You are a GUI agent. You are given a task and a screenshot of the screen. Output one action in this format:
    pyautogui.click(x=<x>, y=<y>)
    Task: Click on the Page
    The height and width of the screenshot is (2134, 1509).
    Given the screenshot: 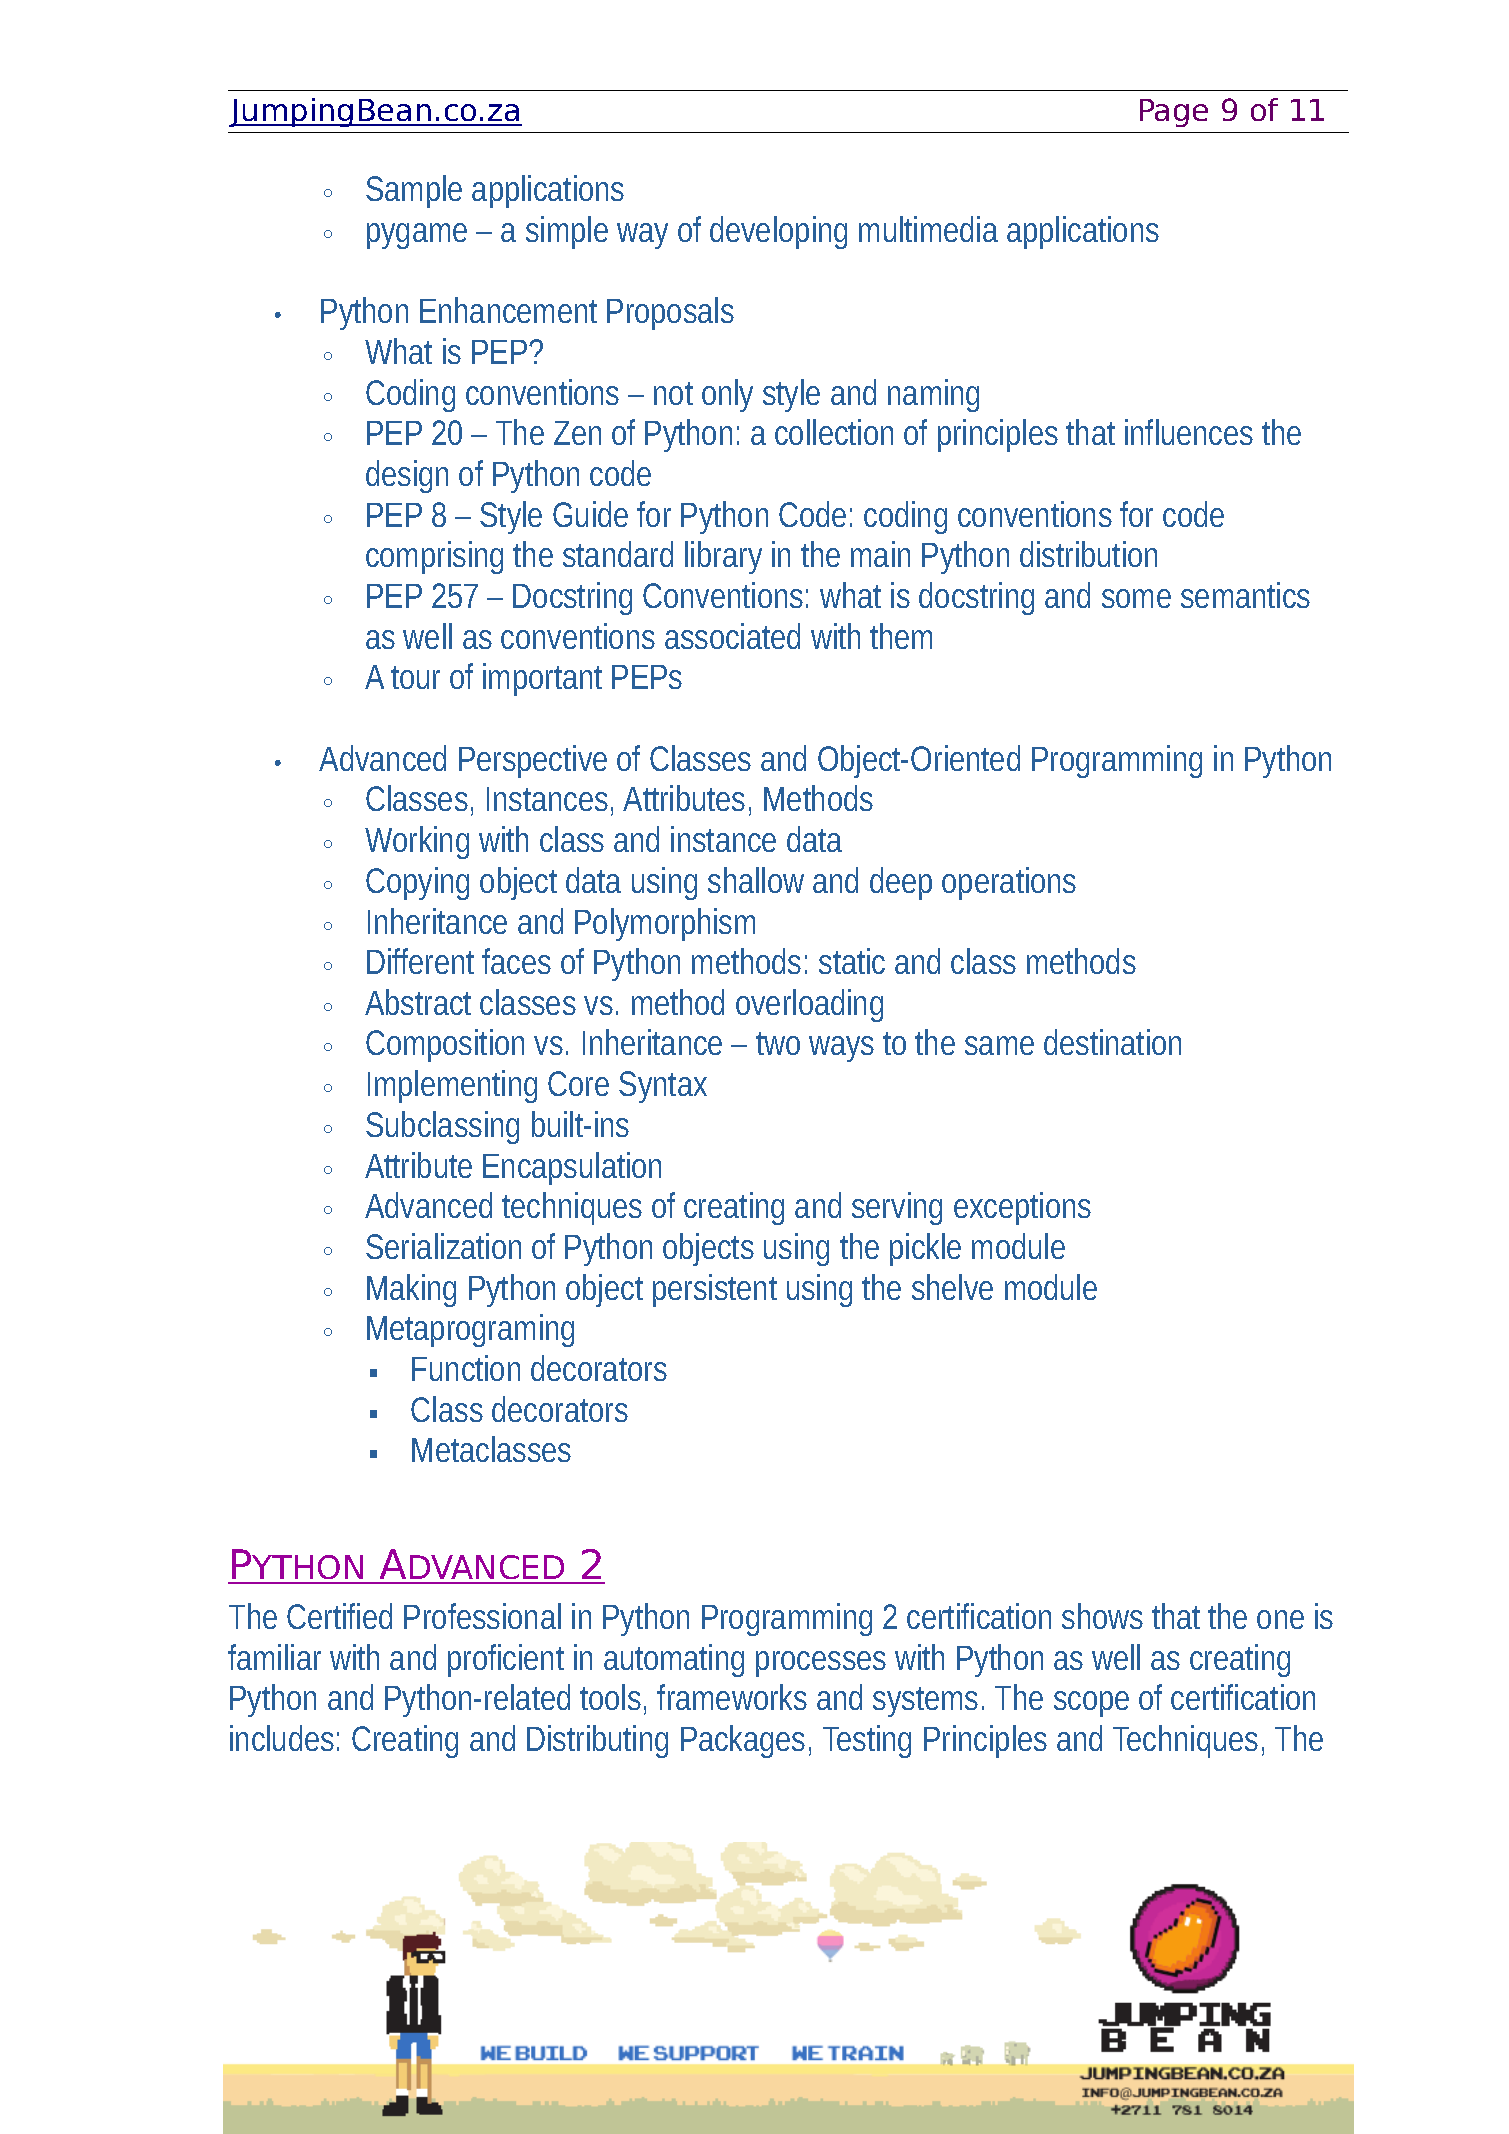 What is the action you would take?
    pyautogui.click(x=1174, y=113)
